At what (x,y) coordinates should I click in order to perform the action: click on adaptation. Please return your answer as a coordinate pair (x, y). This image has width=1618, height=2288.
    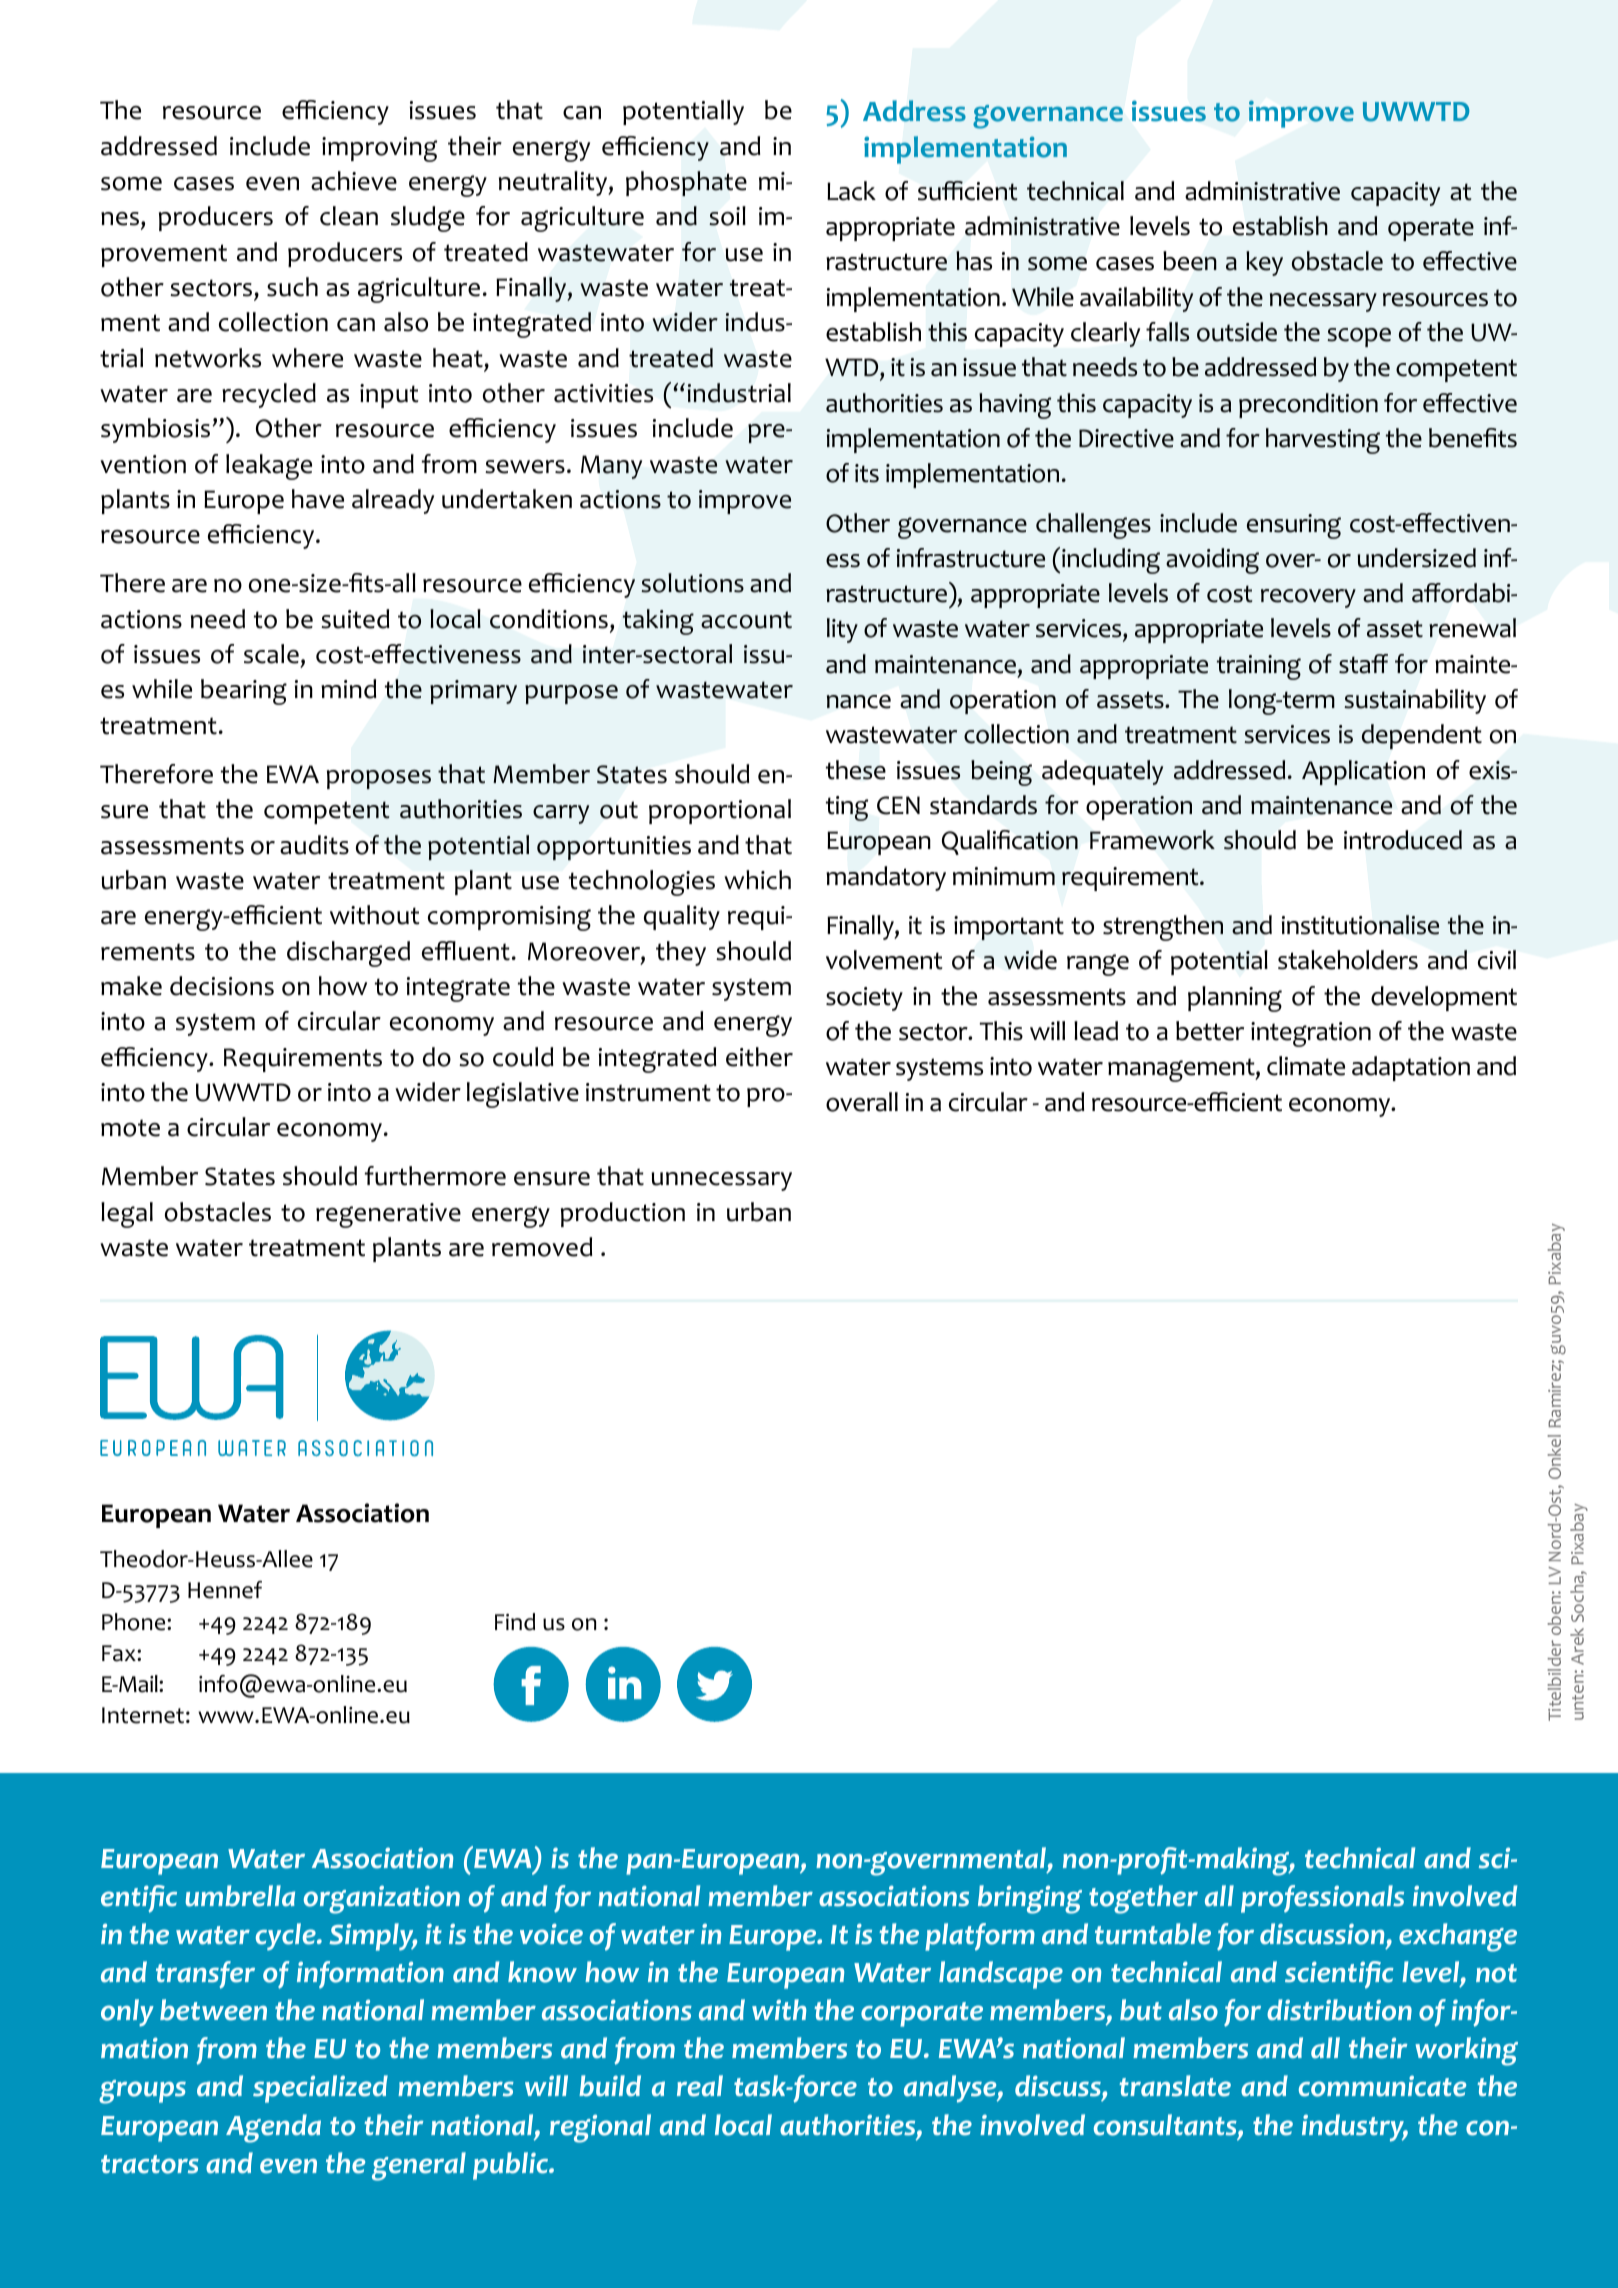
    Looking at the image, I should click on (1411, 1068).
